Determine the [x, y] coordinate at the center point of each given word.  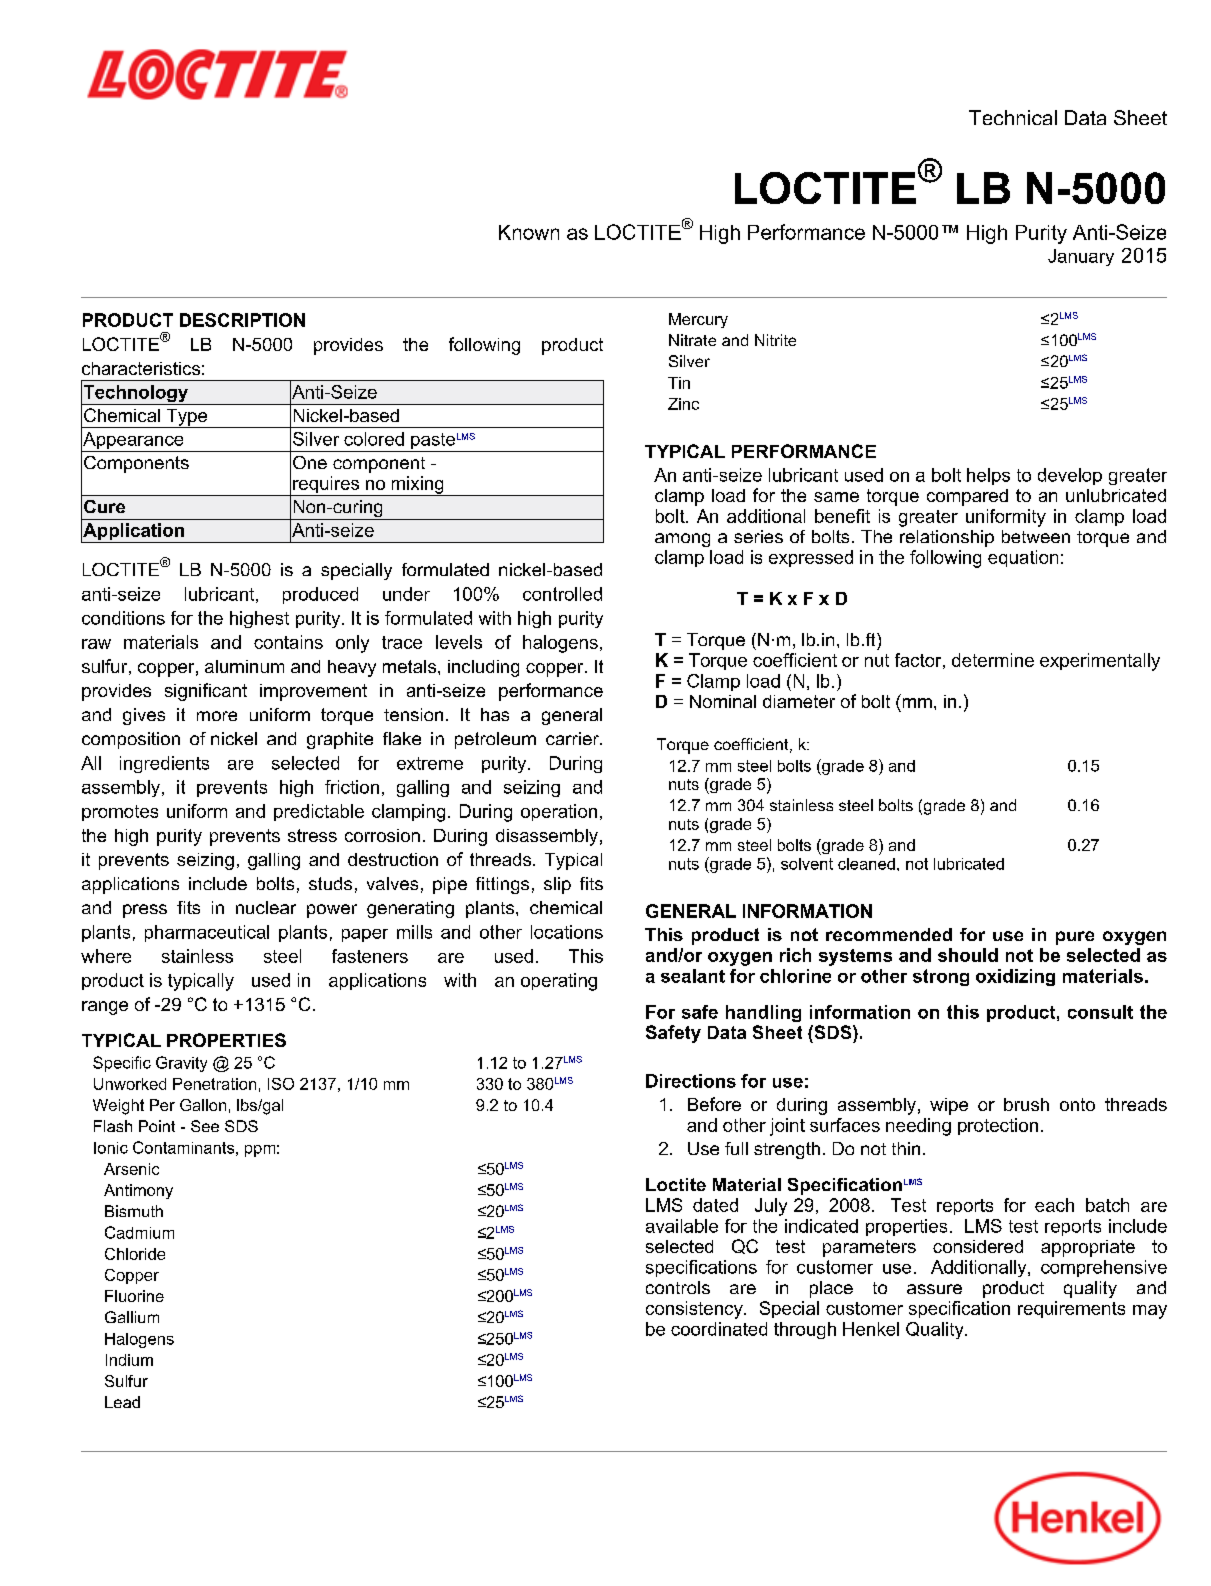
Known [529, 232]
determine [993, 660]
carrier [573, 738]
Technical [1013, 117]
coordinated [719, 1329]
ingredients [164, 764]
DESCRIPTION [242, 320]
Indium [129, 1360]
